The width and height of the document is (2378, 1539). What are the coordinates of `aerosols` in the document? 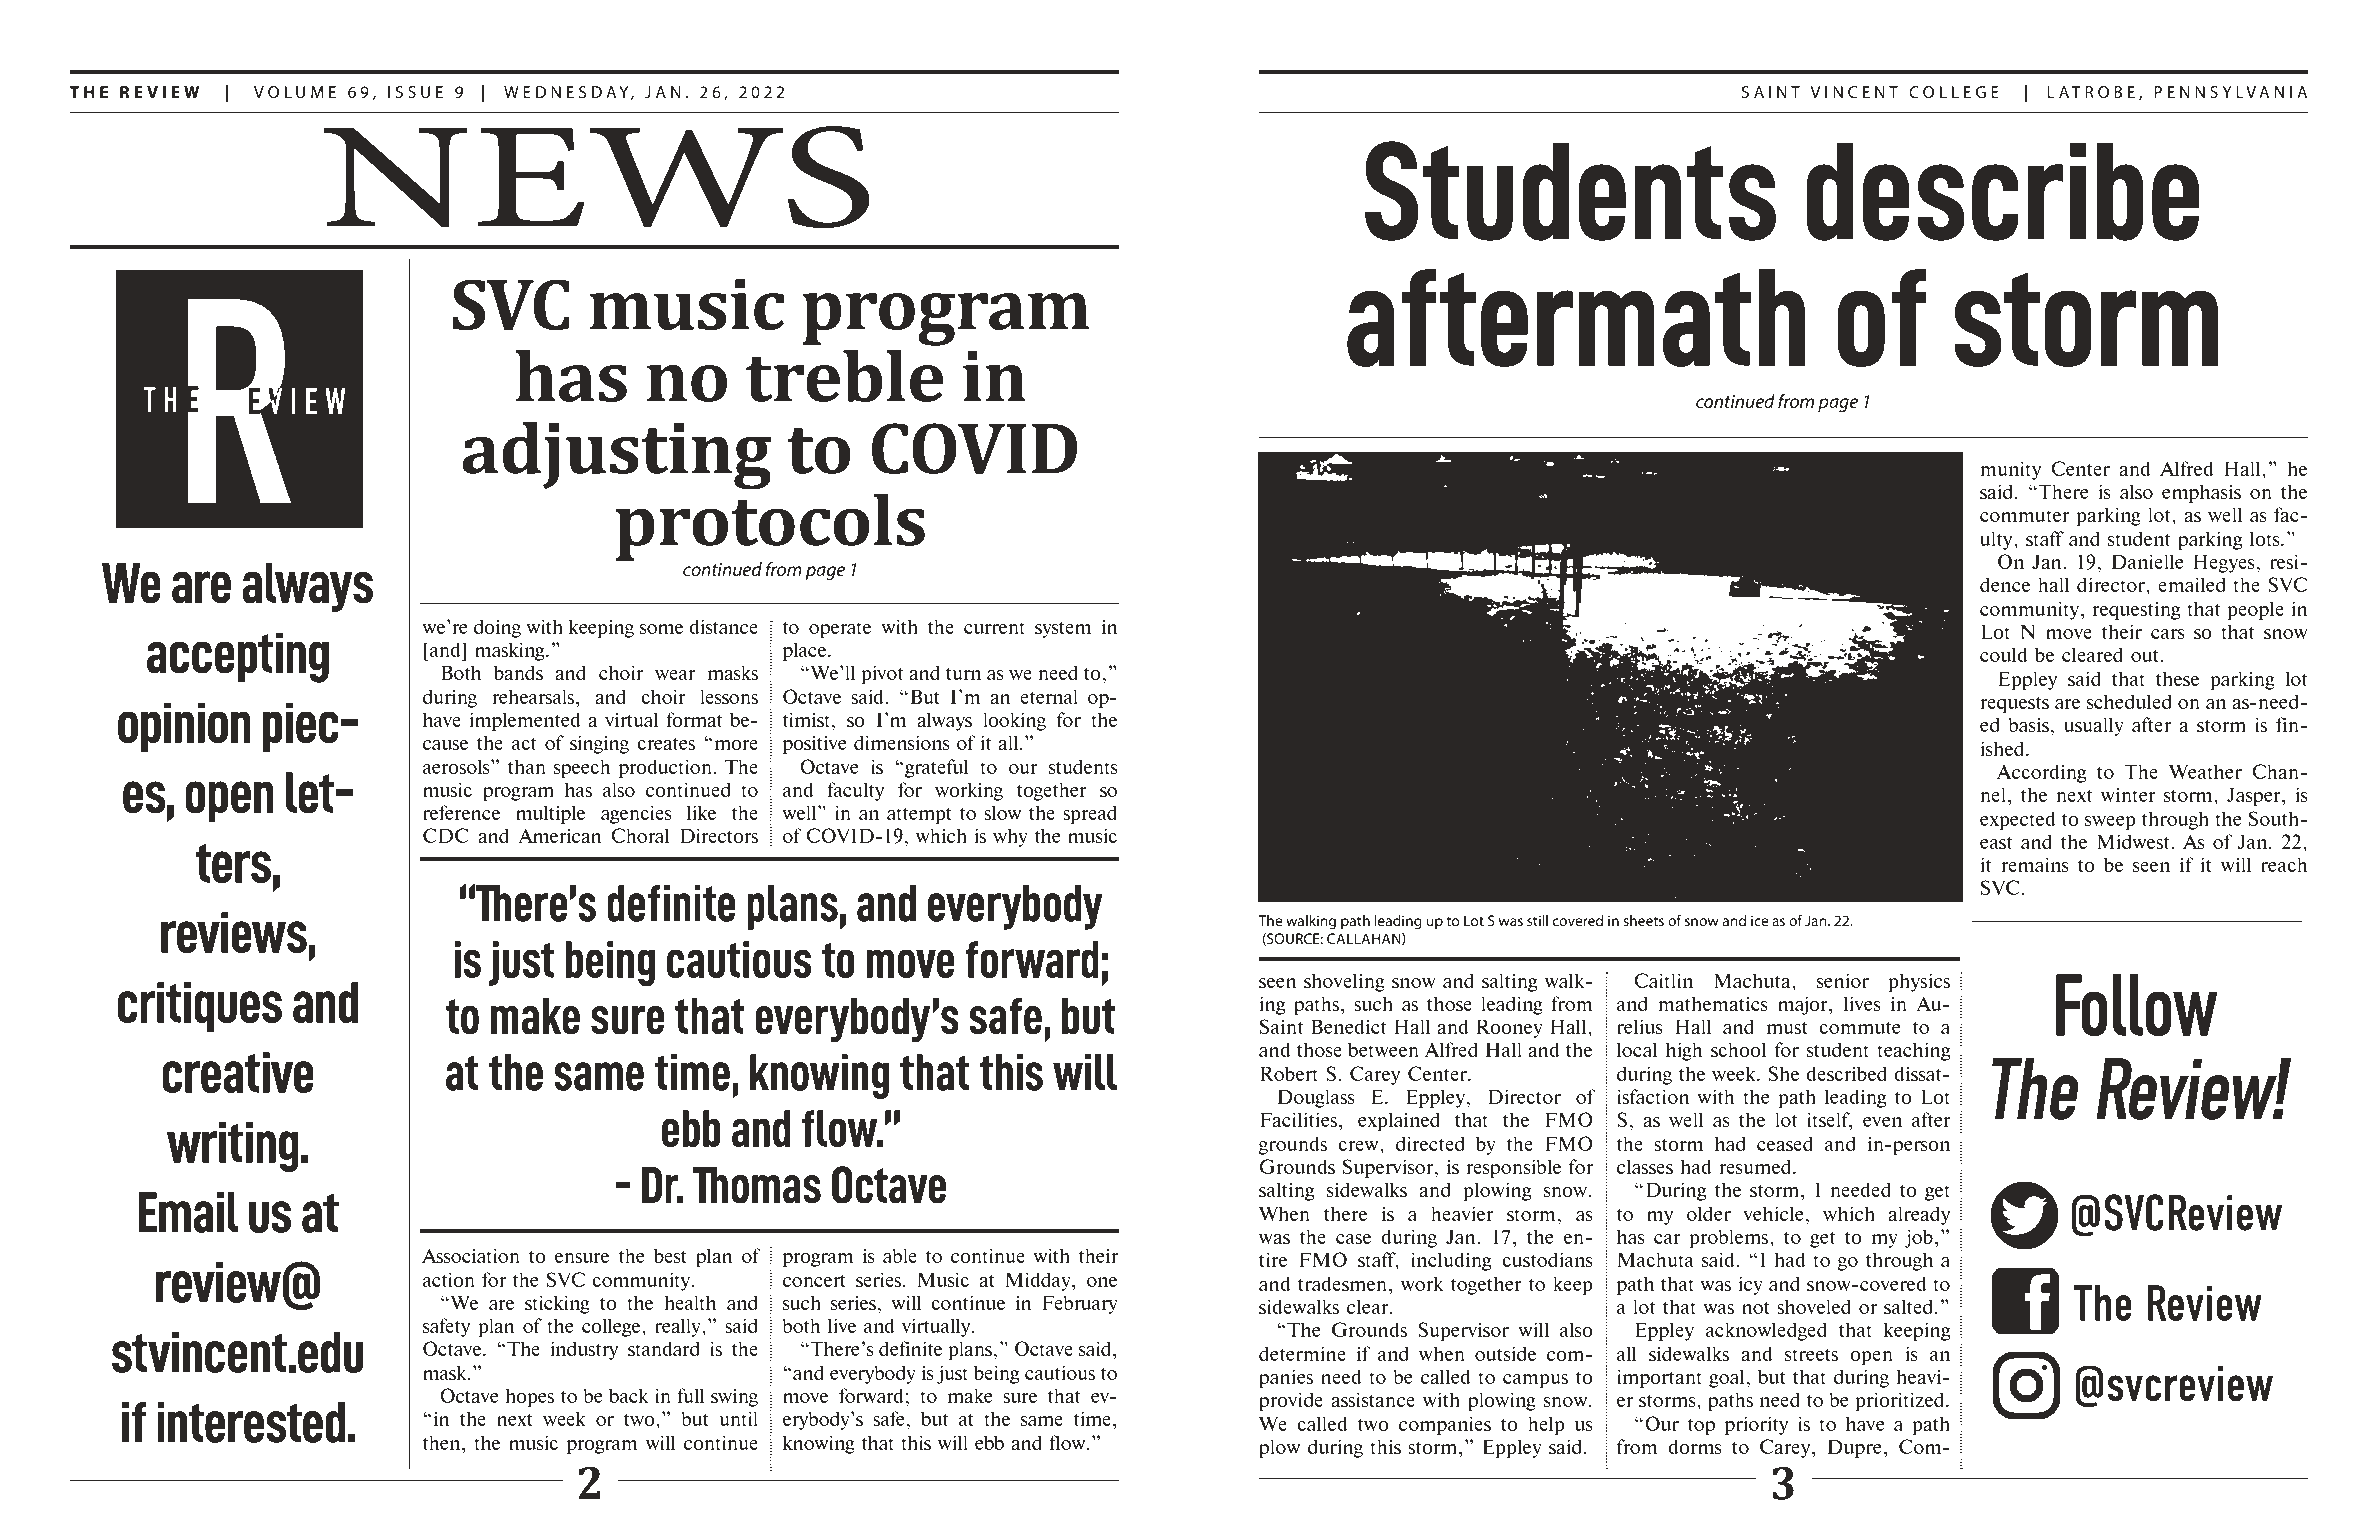 It's located at (457, 766).
